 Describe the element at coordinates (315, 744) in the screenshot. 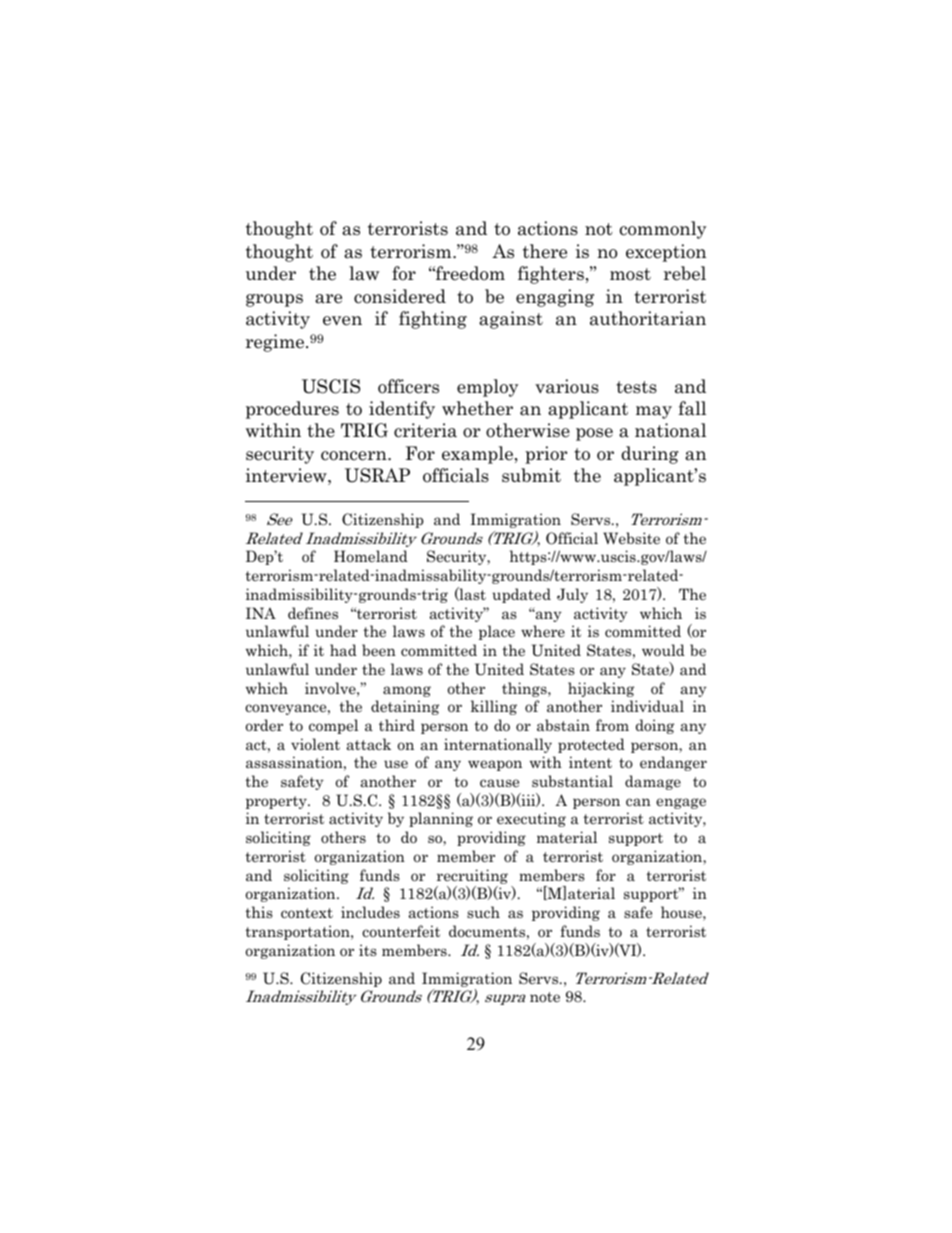

I see `violent` at that location.
